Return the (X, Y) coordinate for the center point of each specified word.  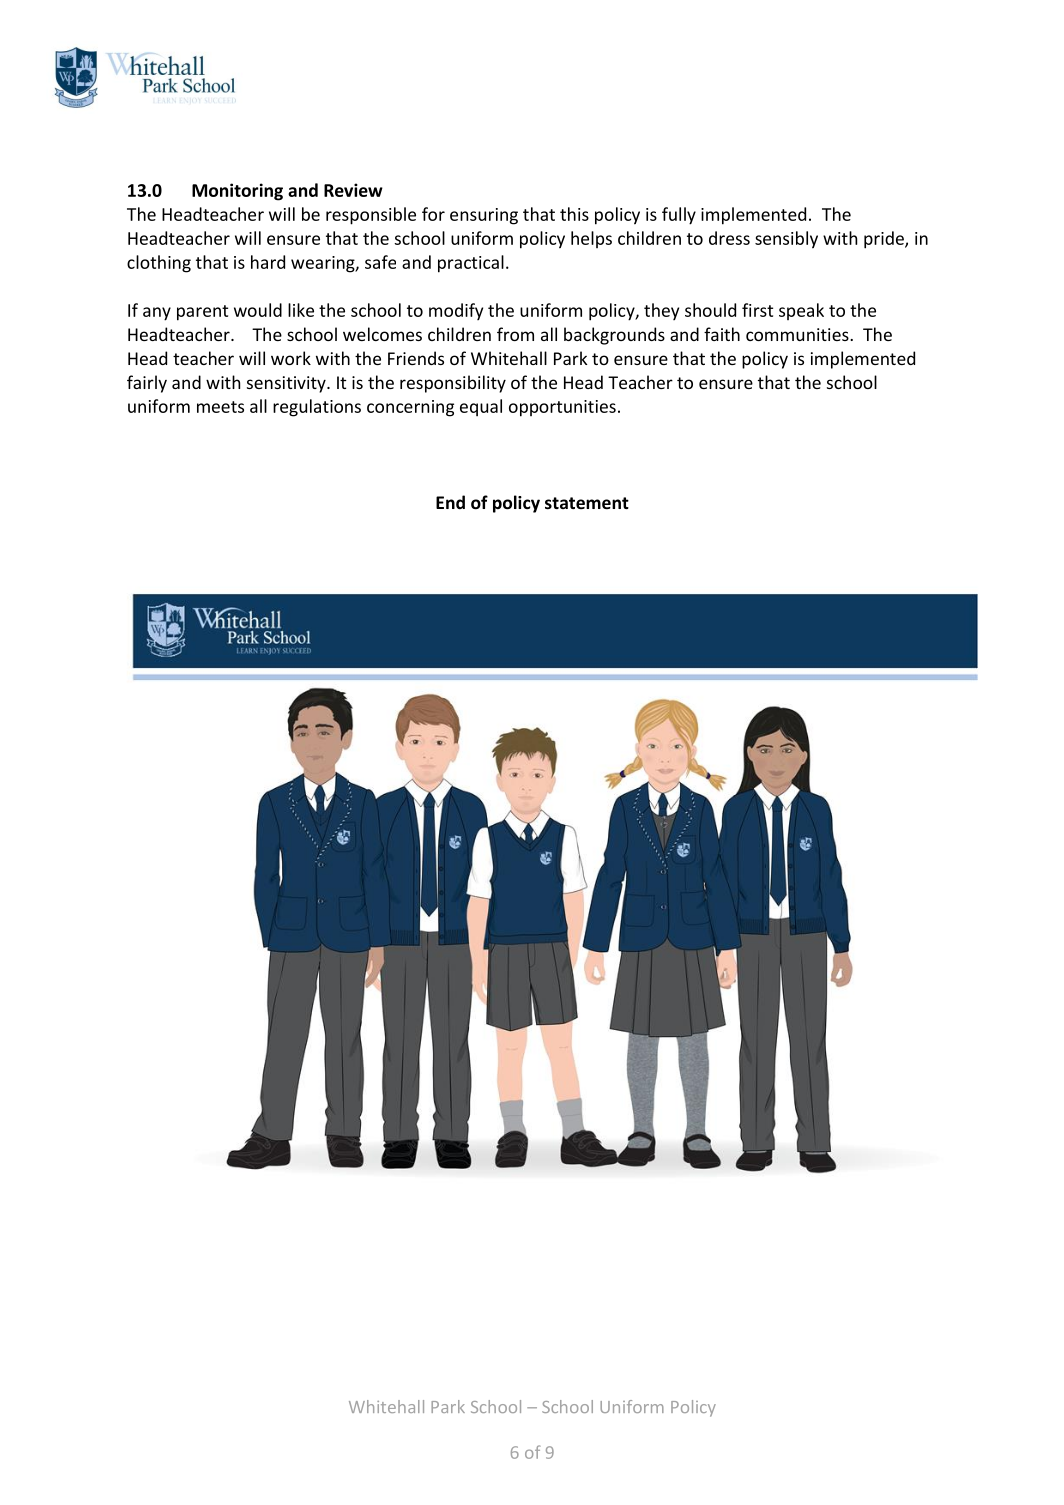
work (291, 358)
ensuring (484, 216)
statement (587, 503)
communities (798, 334)
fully (679, 216)
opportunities (562, 408)
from (515, 334)
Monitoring (237, 192)
